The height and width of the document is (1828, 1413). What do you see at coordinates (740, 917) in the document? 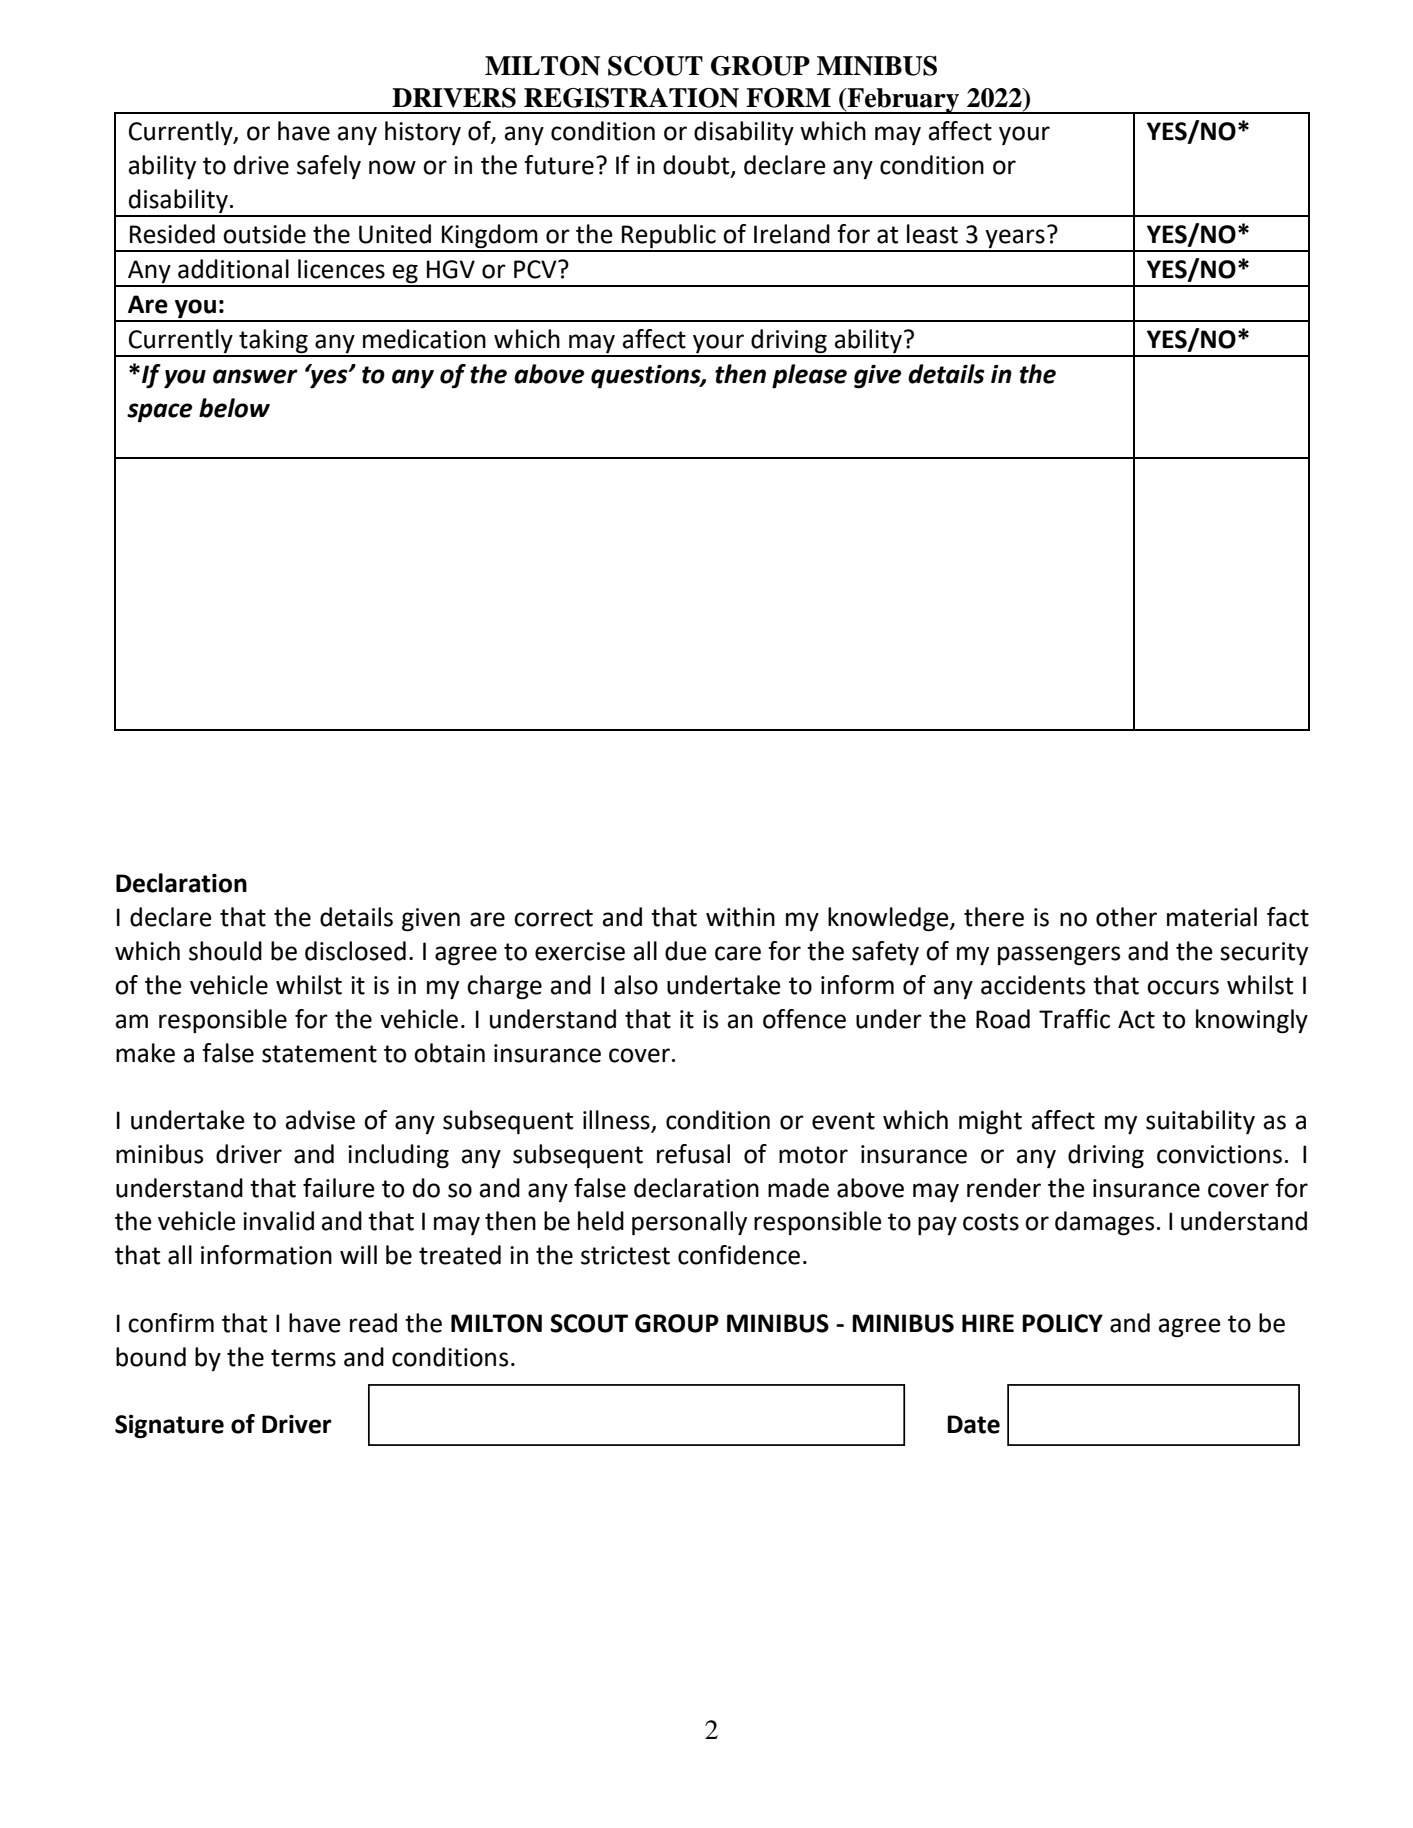
I see `within` at bounding box center [740, 917].
